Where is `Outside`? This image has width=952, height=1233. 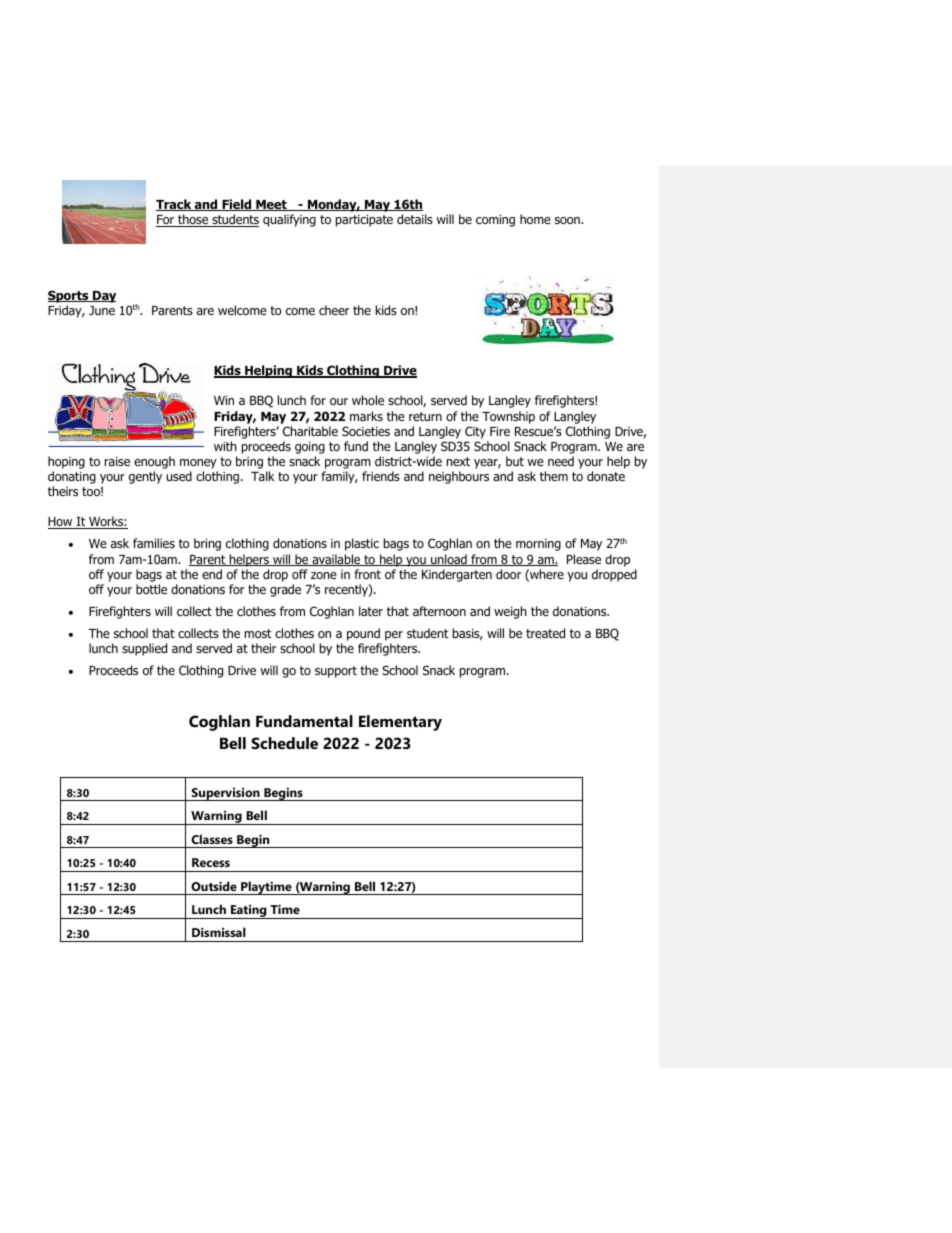
Outside is located at coordinates (214, 886).
